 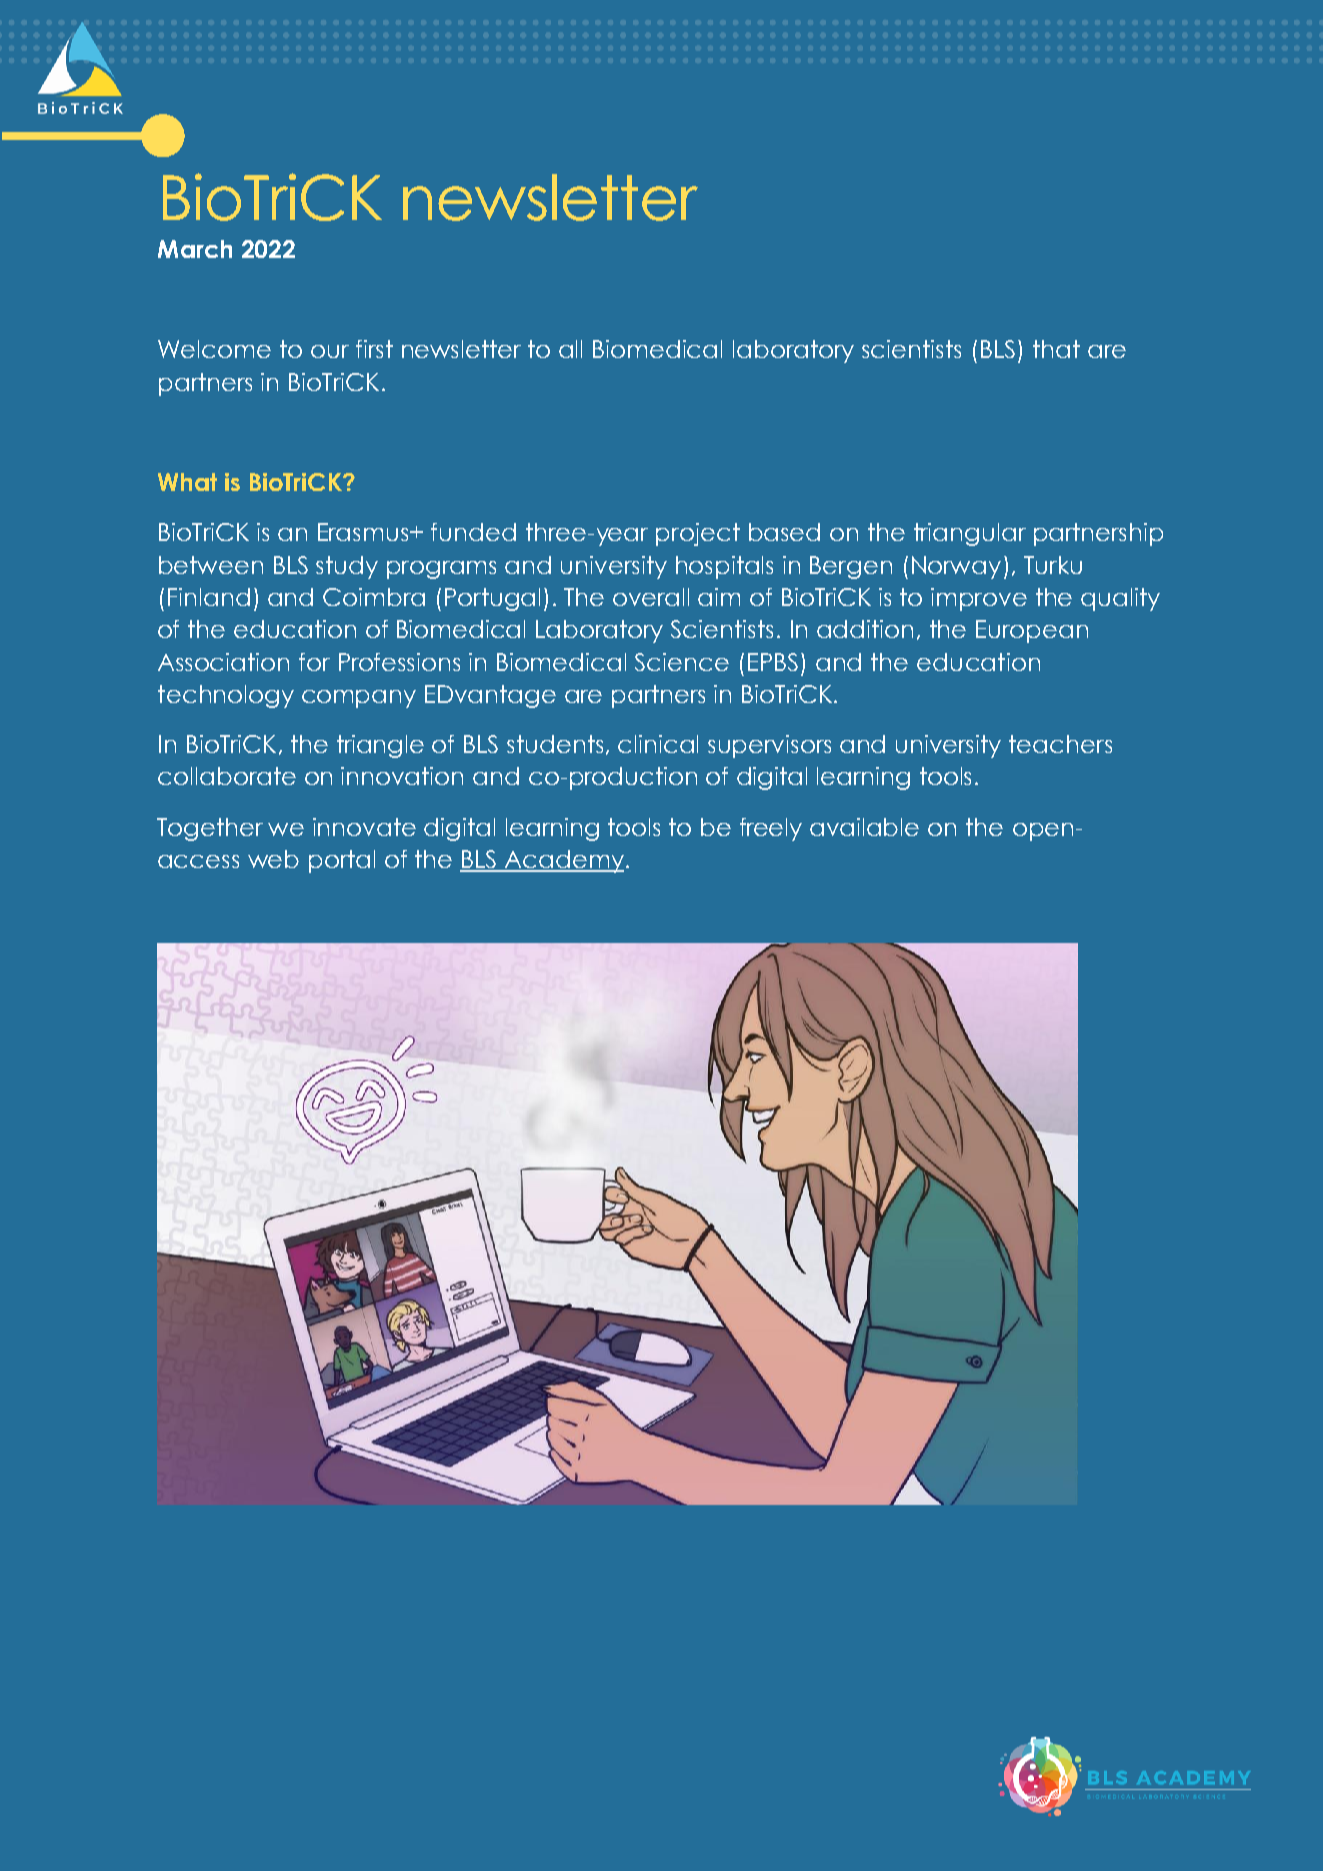 I want to click on What, so click(x=187, y=482).
